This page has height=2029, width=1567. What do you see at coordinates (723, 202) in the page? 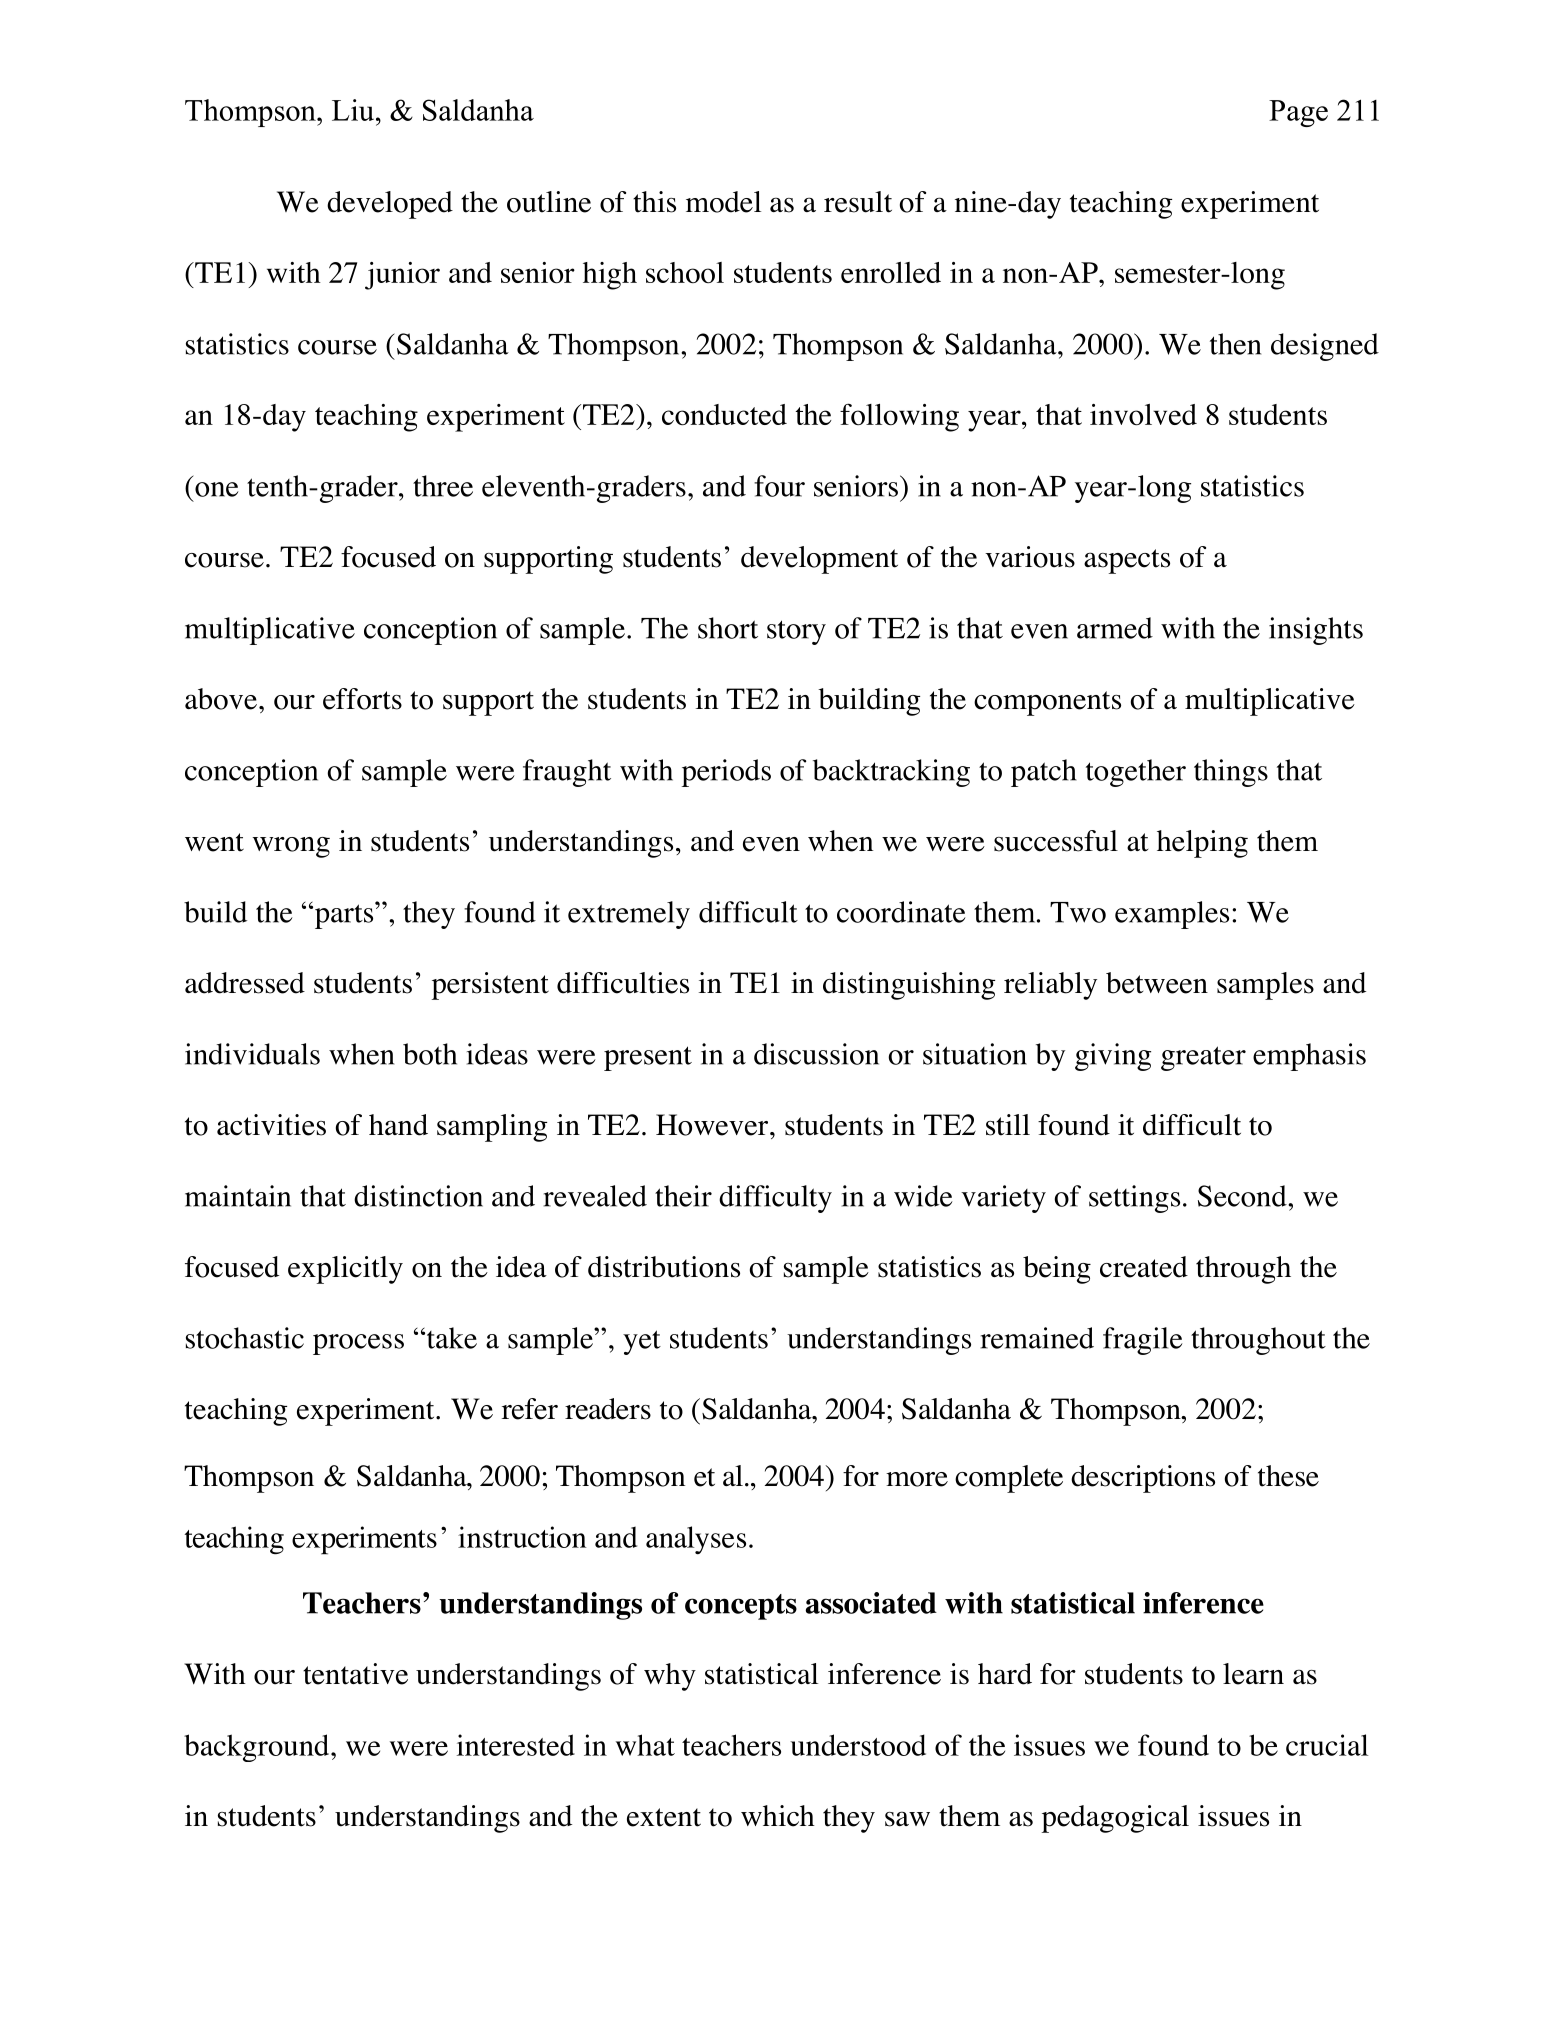
I see `model` at bounding box center [723, 202].
